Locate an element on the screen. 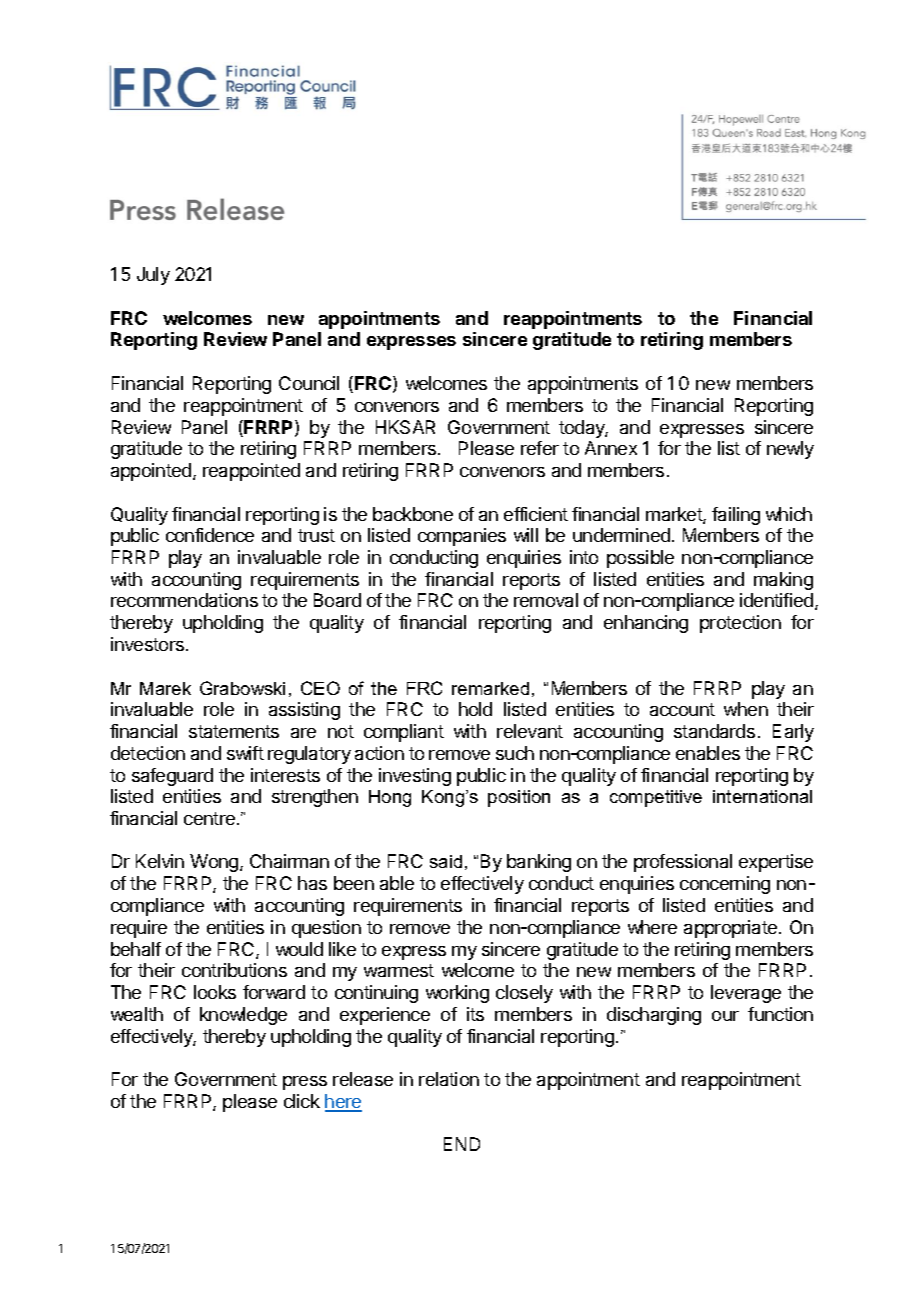 The width and height of the screenshot is (924, 1308). relation is located at coordinates (449, 1079).
